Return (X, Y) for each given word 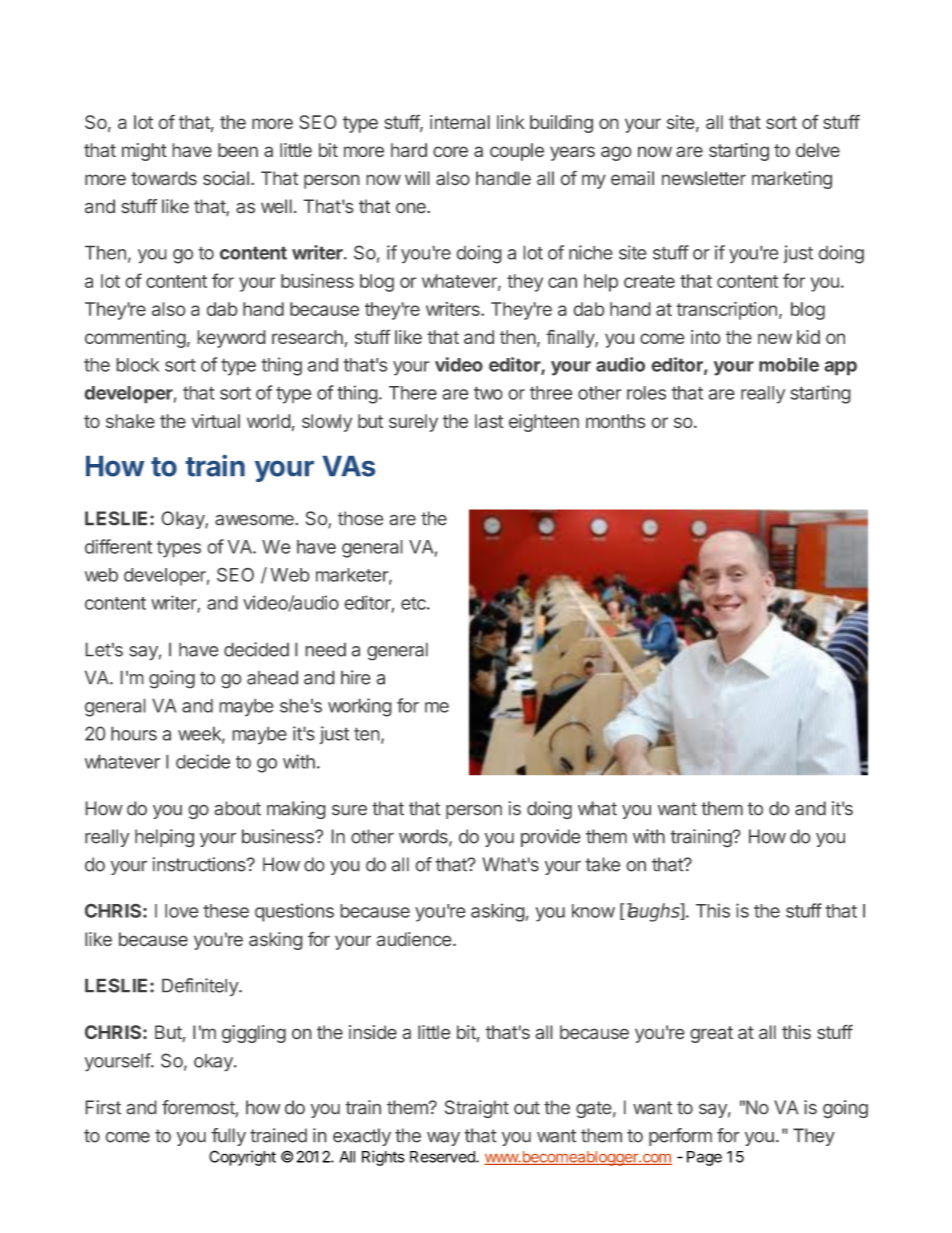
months (615, 421)
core (450, 152)
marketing (792, 180)
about (237, 808)
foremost (199, 1108)
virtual (216, 421)
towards (164, 178)
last (489, 421)
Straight (477, 1109)
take (602, 864)
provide (551, 838)
